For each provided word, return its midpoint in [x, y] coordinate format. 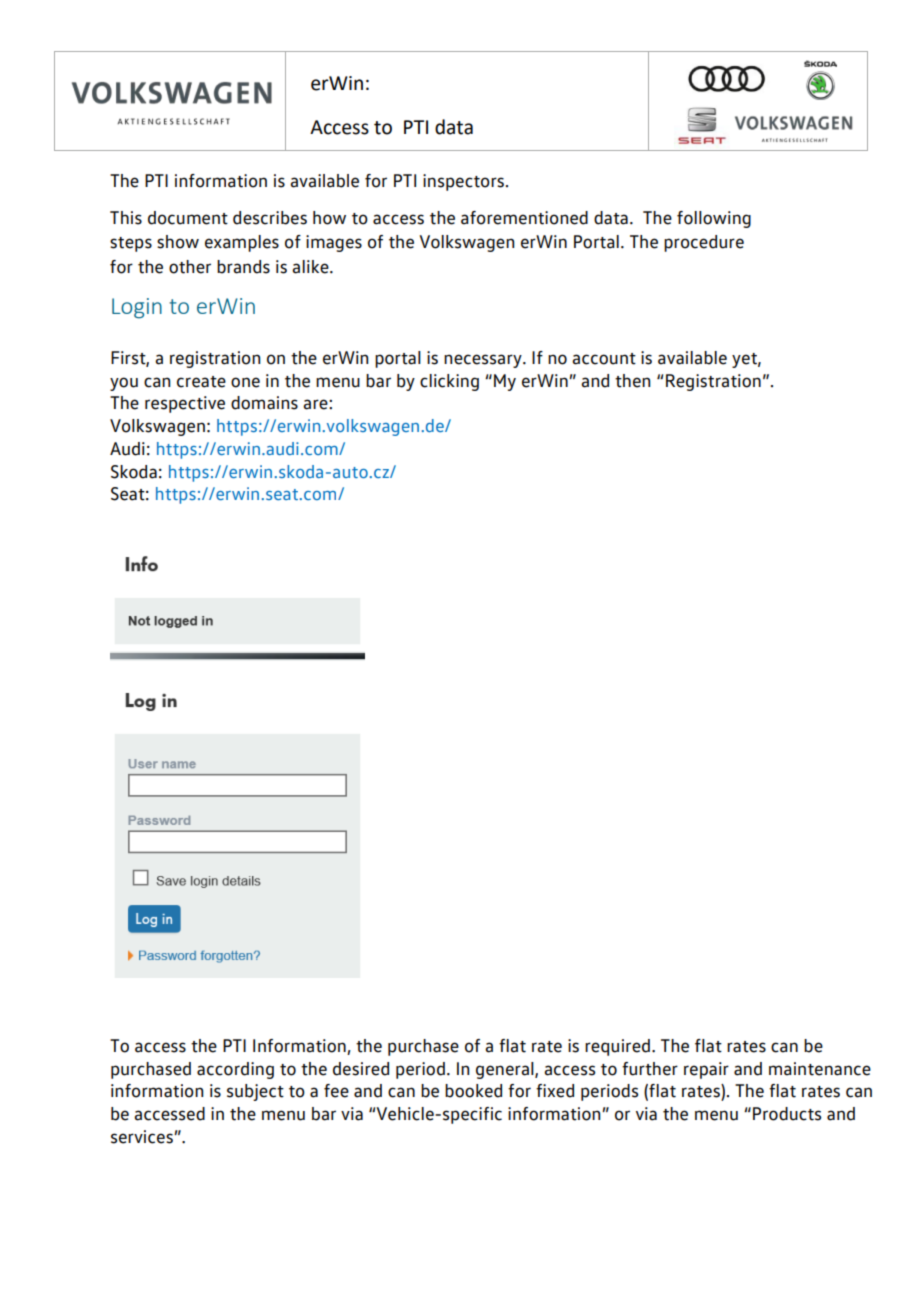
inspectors [463, 182]
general [506, 1070]
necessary [484, 361]
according [235, 1070]
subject [255, 1092]
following [714, 219]
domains [264, 403]
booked [473, 1091]
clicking [449, 382]
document [188, 218]
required [617, 1047]
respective [185, 404]
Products [787, 1114]
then [632, 381]
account [604, 359]
